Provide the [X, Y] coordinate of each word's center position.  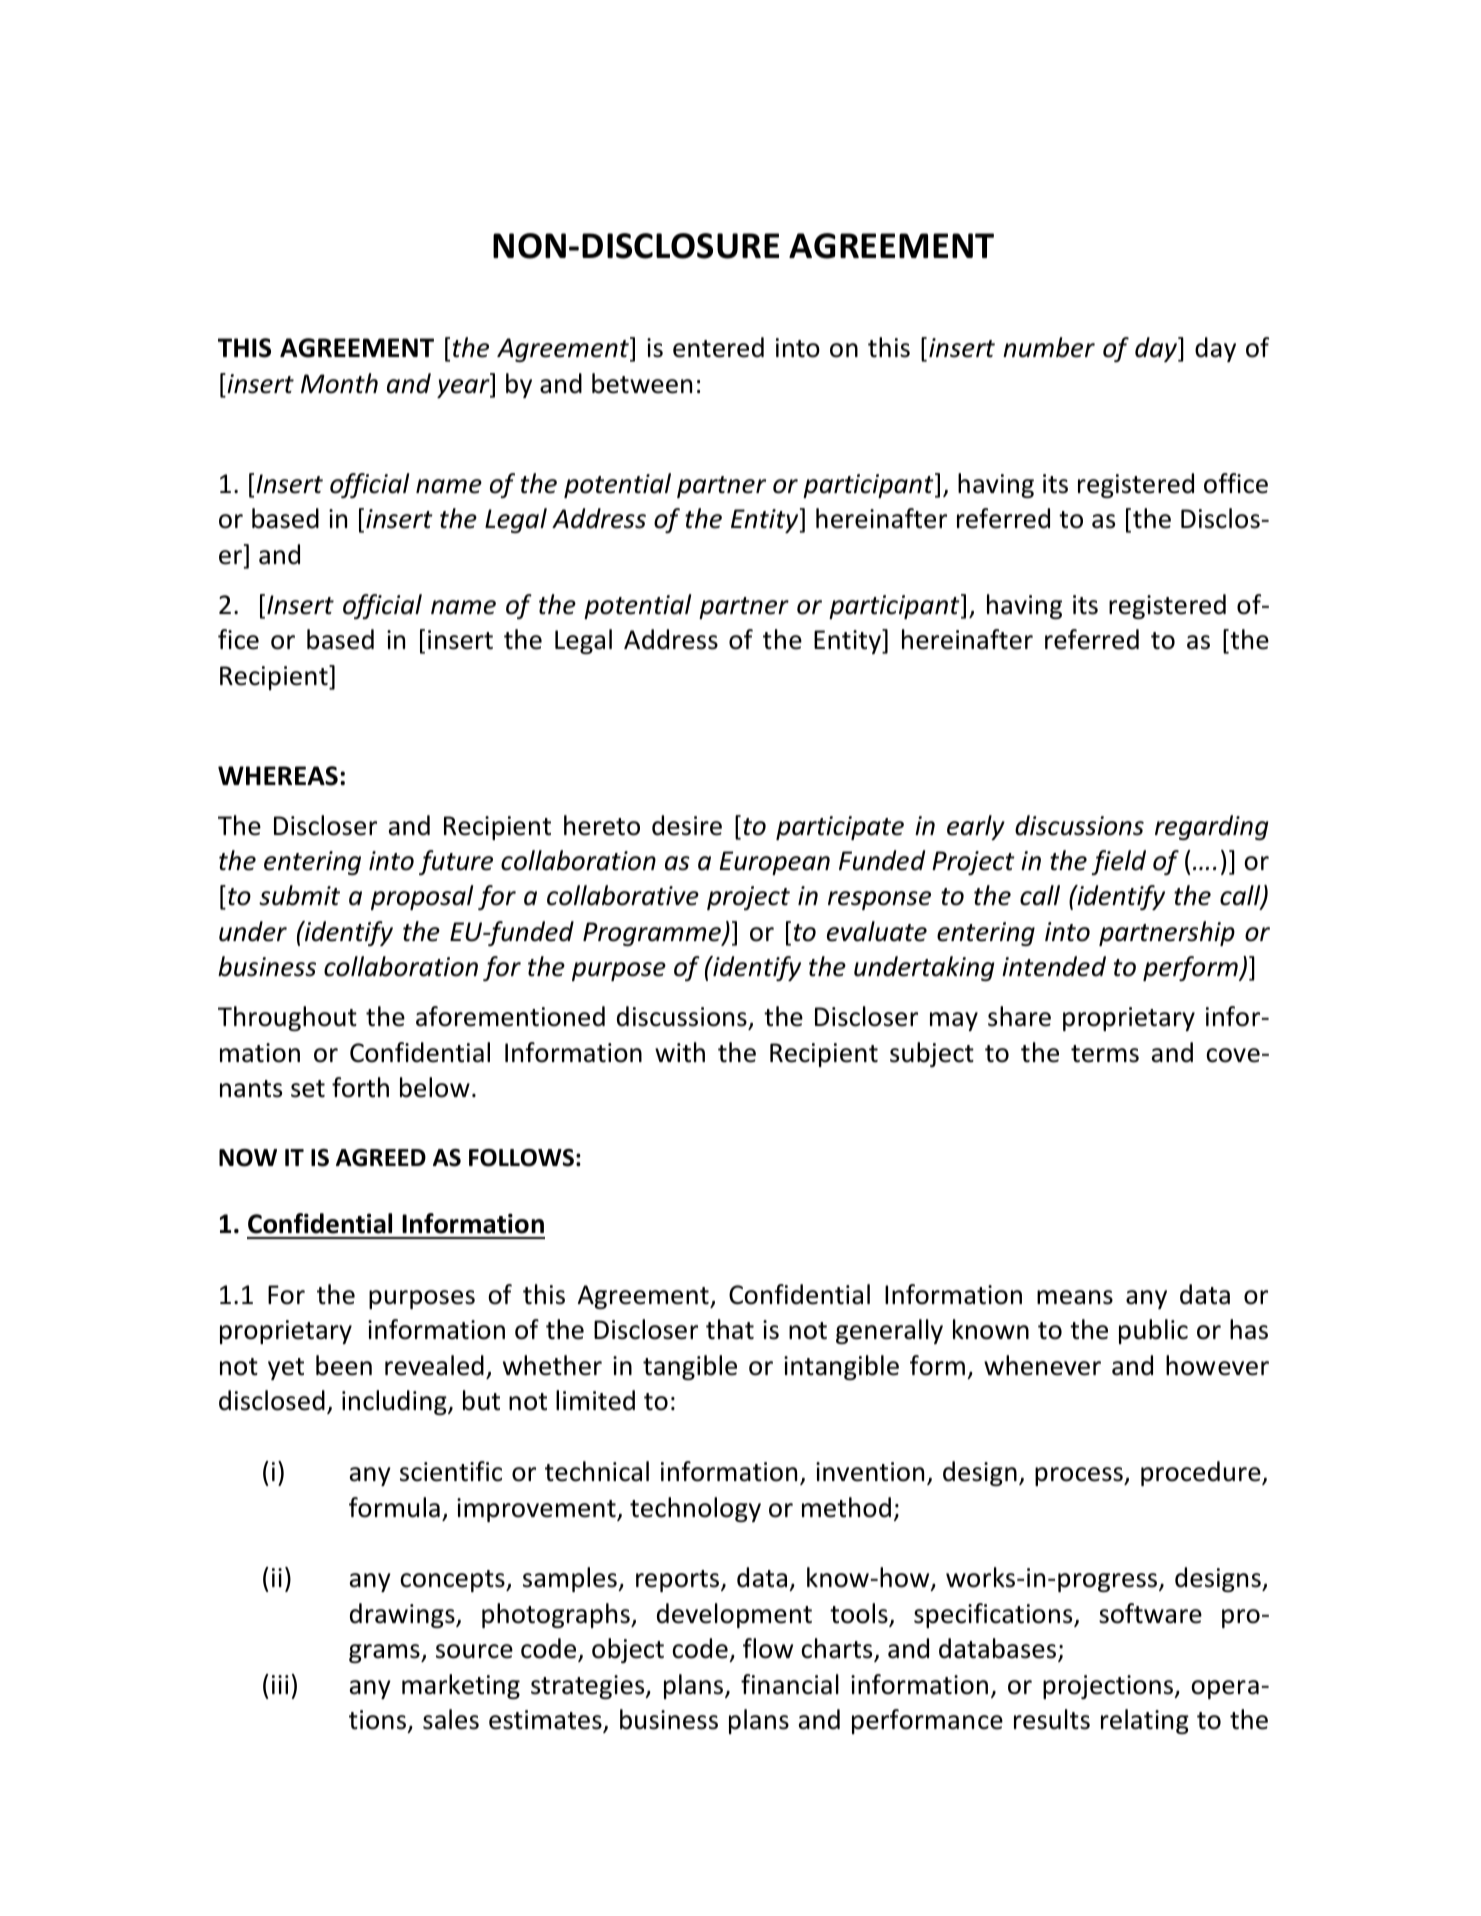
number [1049, 347]
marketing [461, 1686]
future [456, 862]
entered [718, 347]
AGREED [381, 1158]
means [1075, 1297]
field [1118, 862]
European [775, 863]
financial [790, 1684]
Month [339, 383]
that [730, 1329]
